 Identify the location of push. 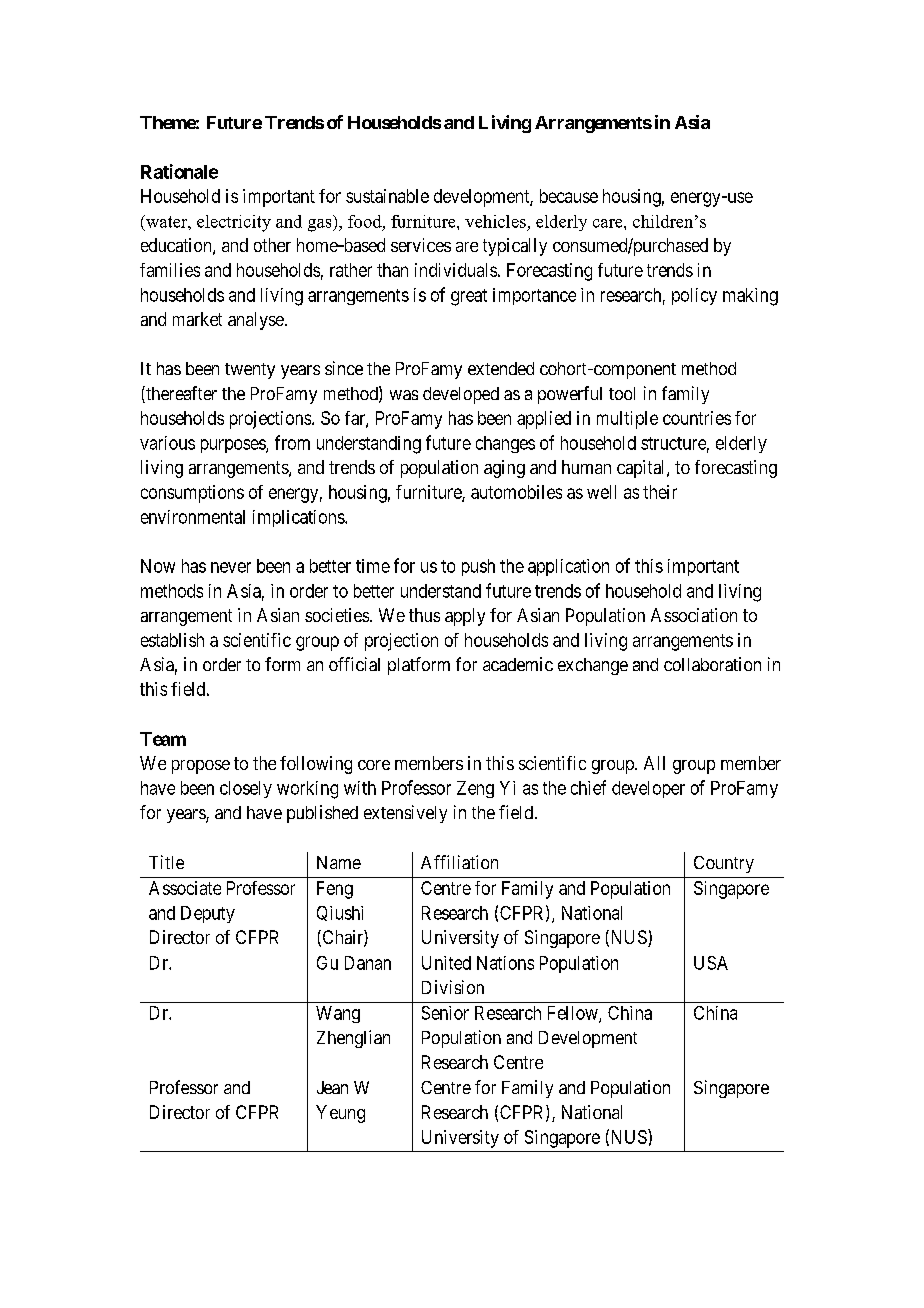
(478, 567).
